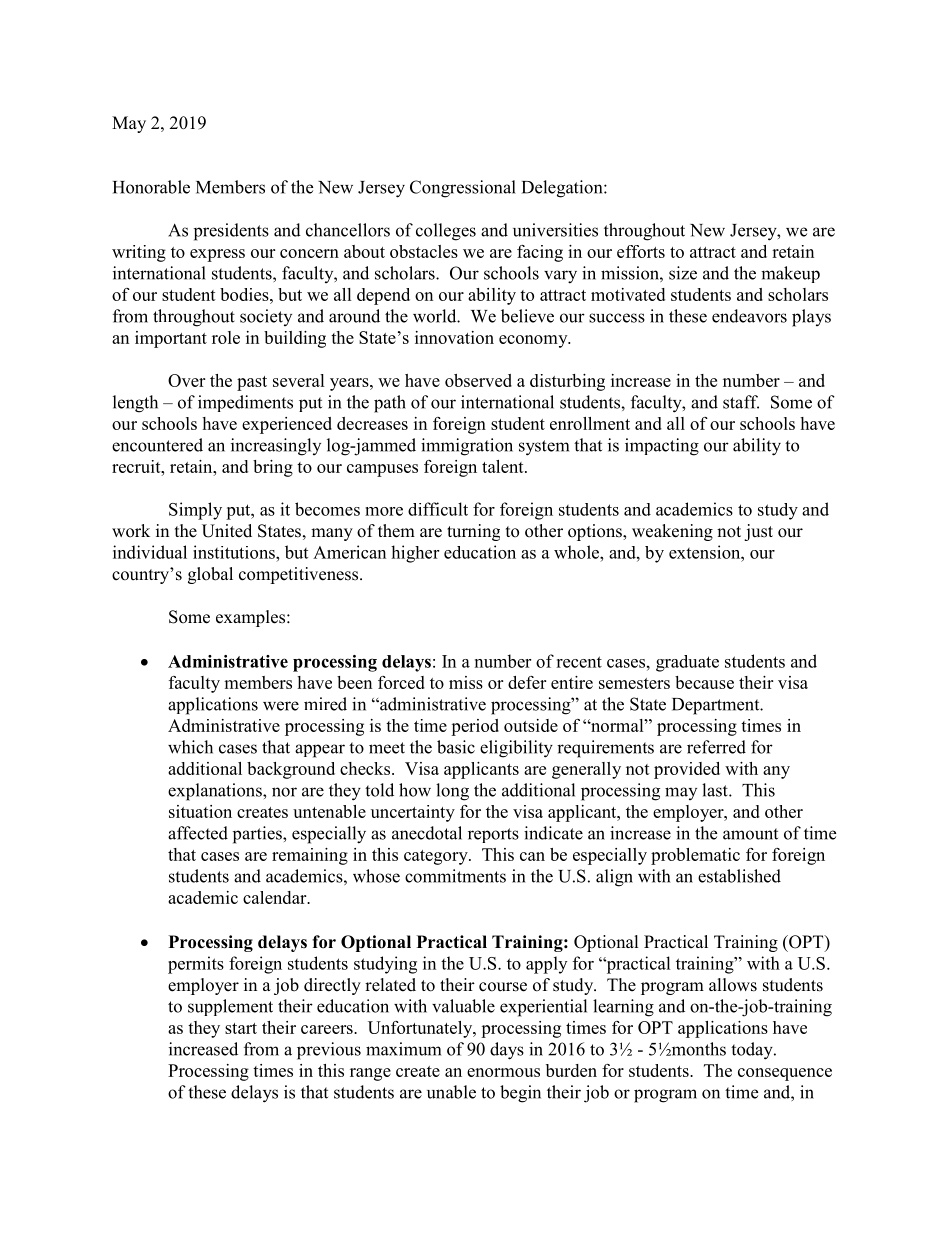  What do you see at coordinates (503, 1072) in the image?
I see `enormous` at bounding box center [503, 1072].
